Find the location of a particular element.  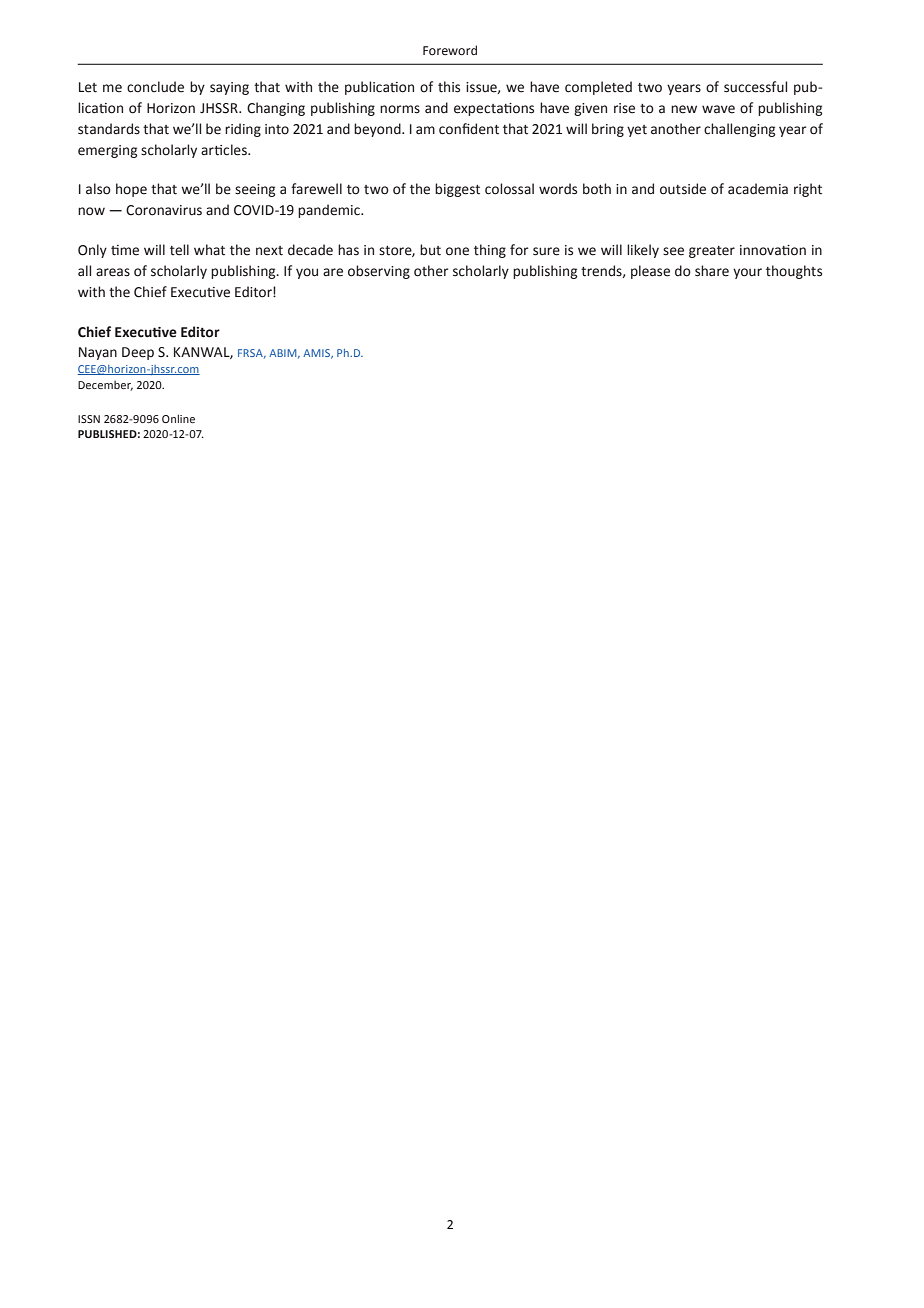

ISSN is located at coordinates (89, 419).
